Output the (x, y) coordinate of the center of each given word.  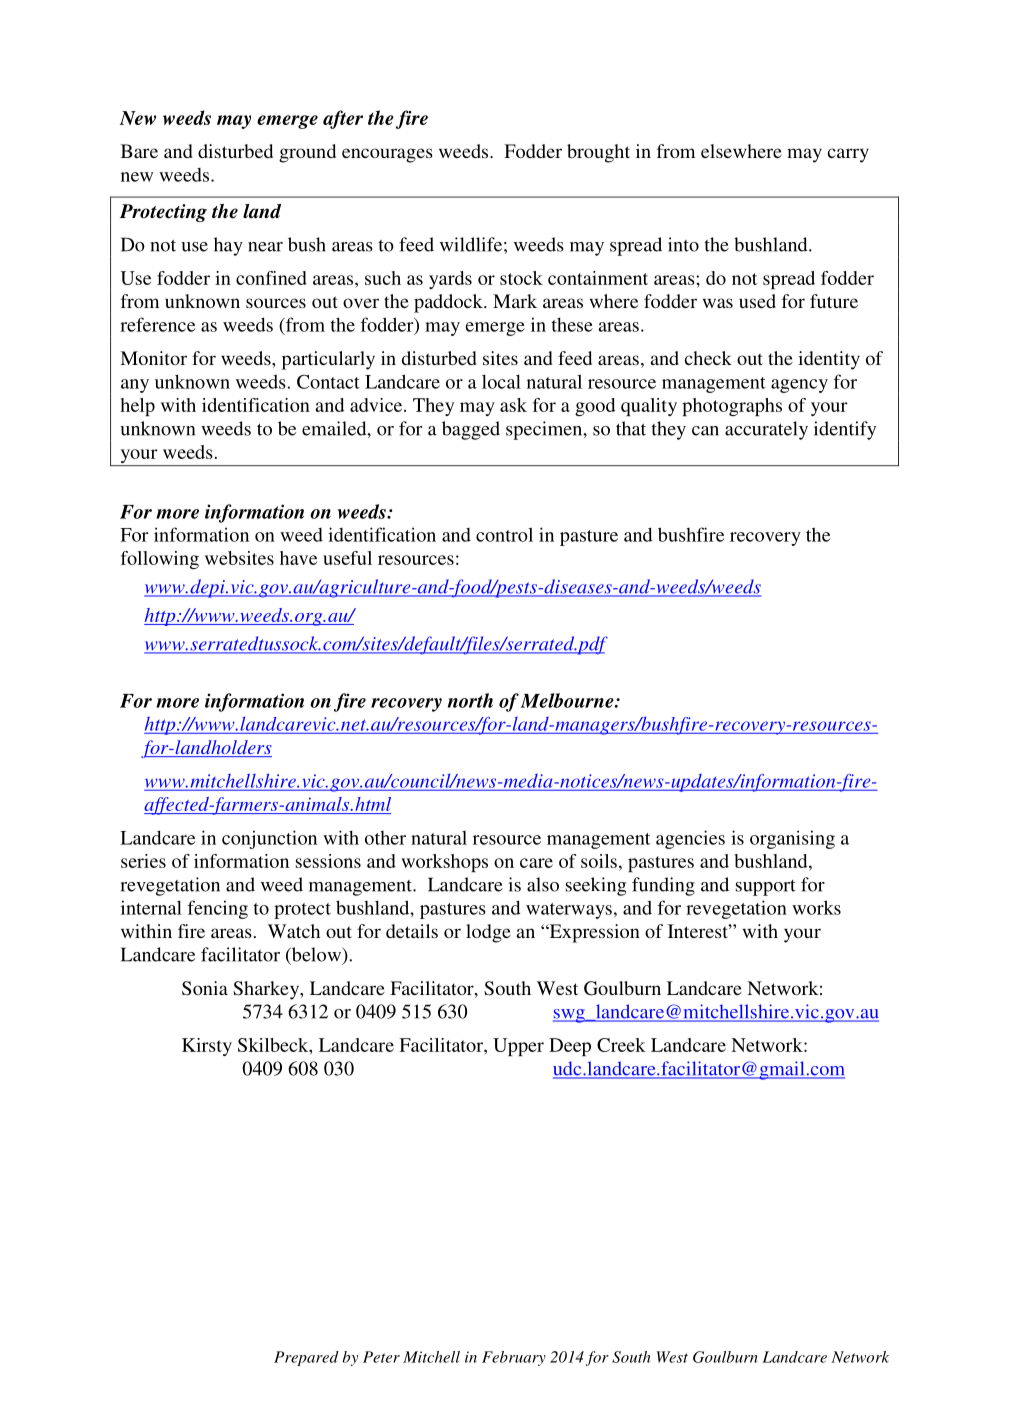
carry (848, 155)
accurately (766, 430)
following (160, 560)
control (504, 534)
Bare (139, 151)
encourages (387, 155)
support (765, 888)
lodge (488, 933)
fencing (217, 909)
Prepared (306, 1358)
